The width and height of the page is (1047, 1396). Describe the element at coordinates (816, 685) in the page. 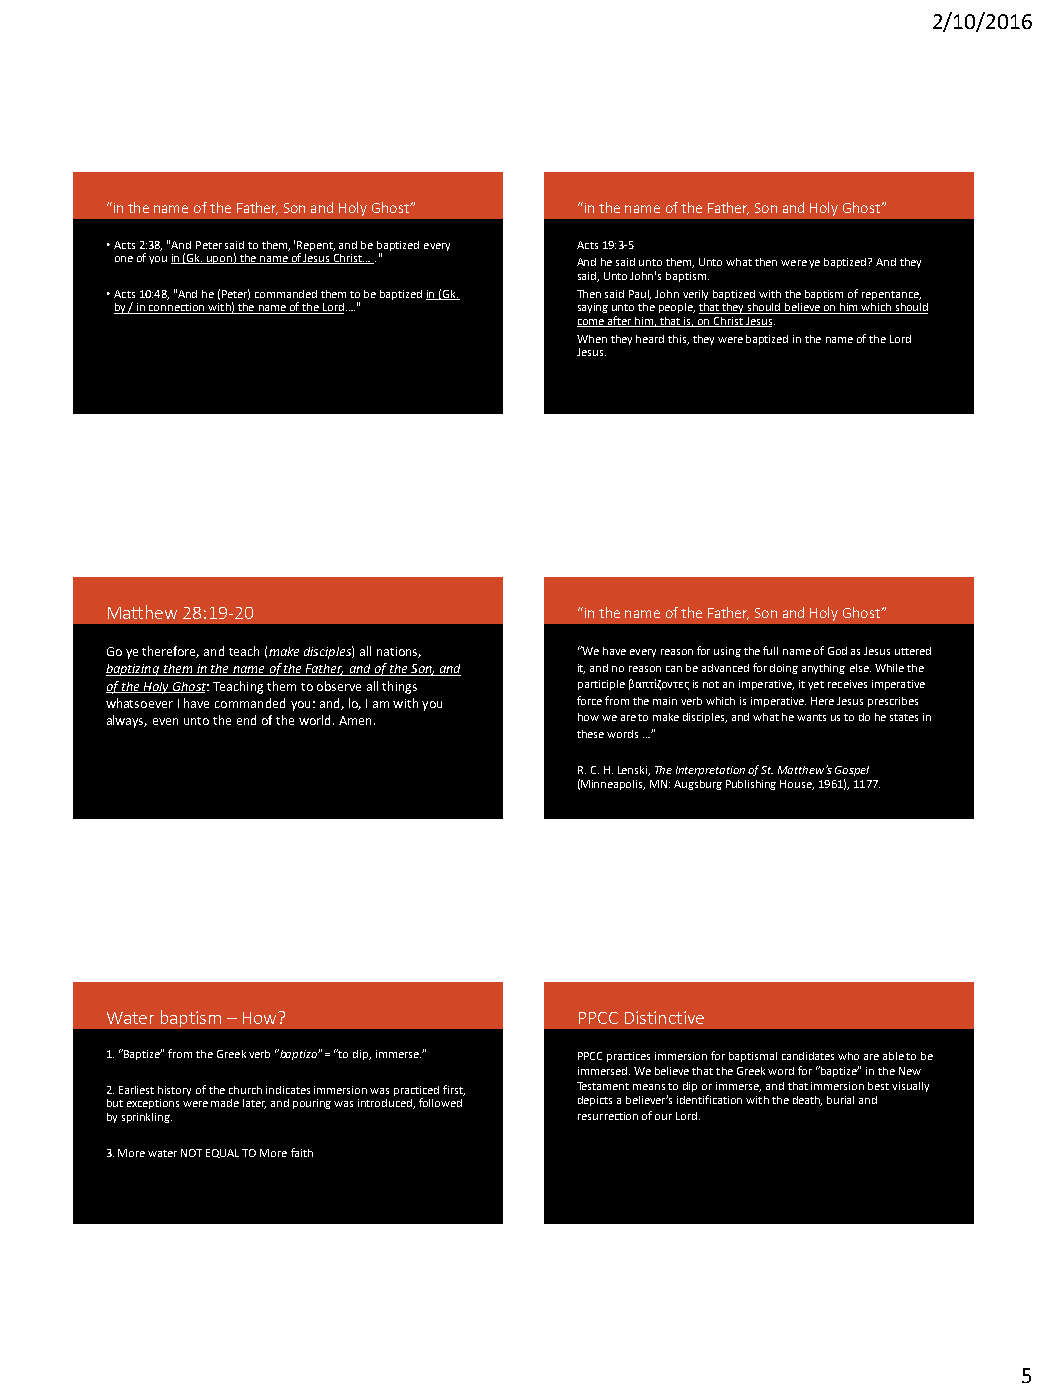

I see `yet` at that location.
